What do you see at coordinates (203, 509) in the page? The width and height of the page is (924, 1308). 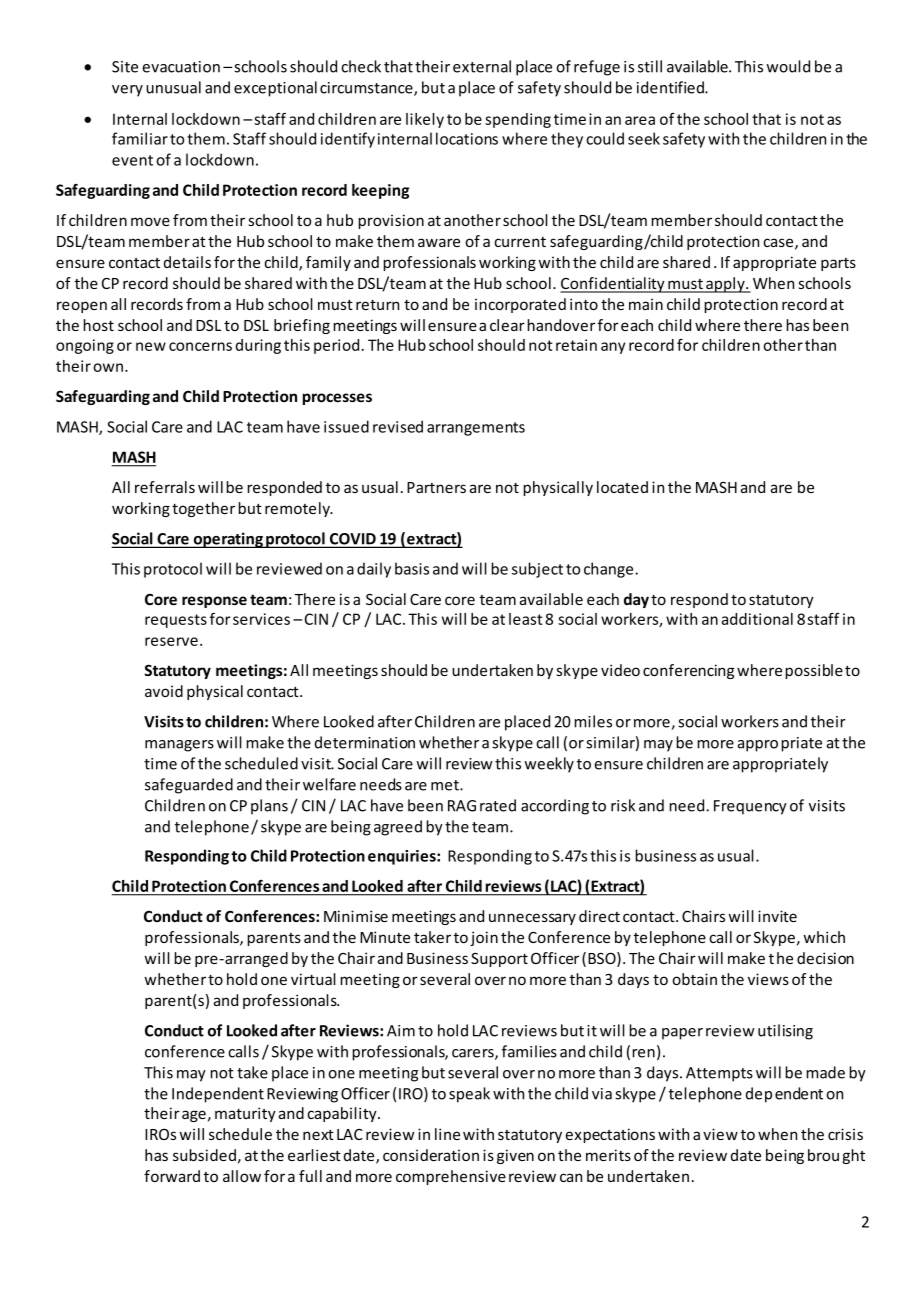 I see `together` at bounding box center [203, 509].
